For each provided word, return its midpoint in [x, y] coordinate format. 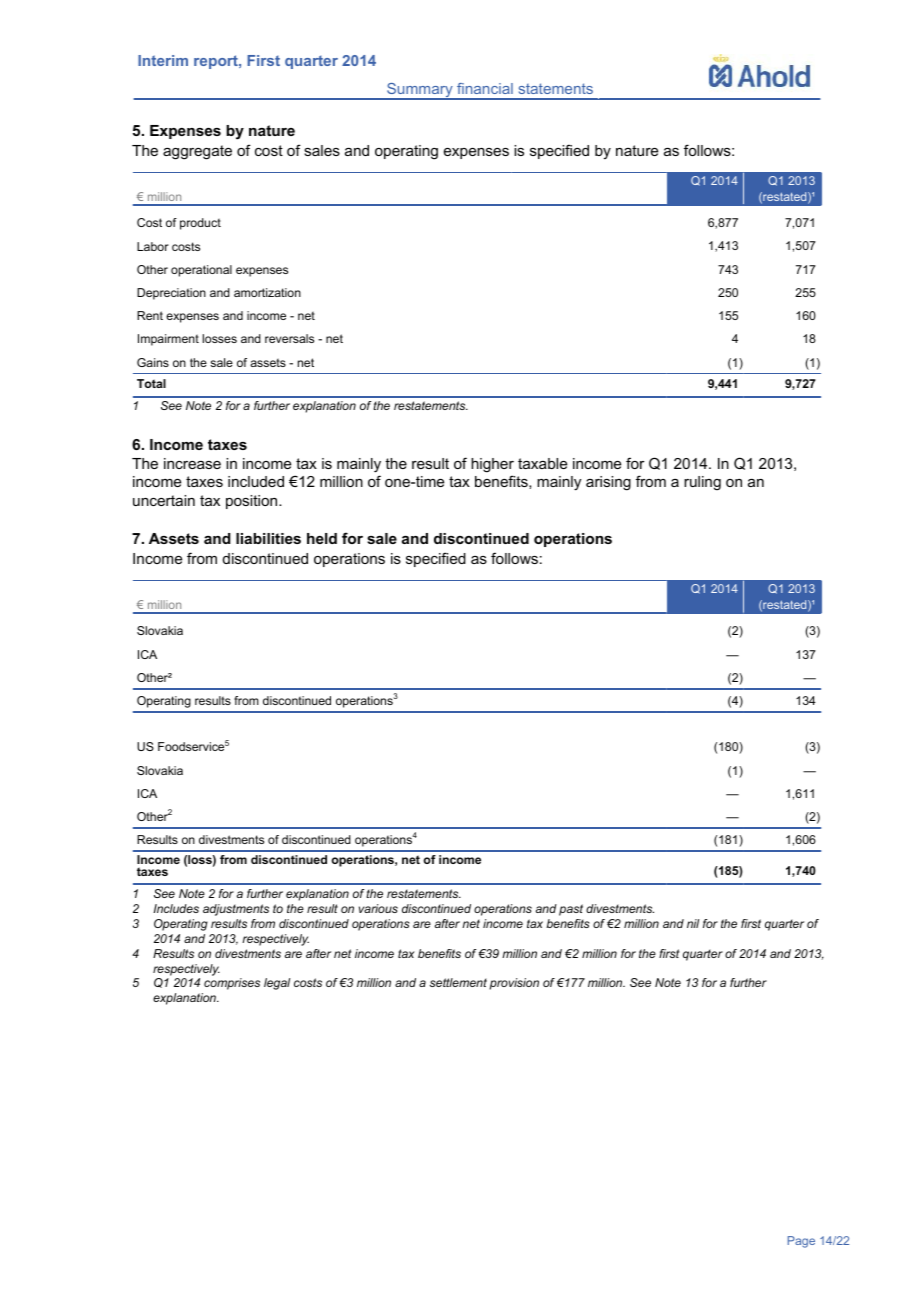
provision [514, 984]
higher [492, 465]
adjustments [236, 910]
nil [693, 923]
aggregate [197, 152]
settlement [458, 982]
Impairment [168, 340]
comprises [232, 984]
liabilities [268, 538]
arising [608, 483]
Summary [420, 91]
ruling [702, 483]
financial [485, 88]
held [322, 538]
